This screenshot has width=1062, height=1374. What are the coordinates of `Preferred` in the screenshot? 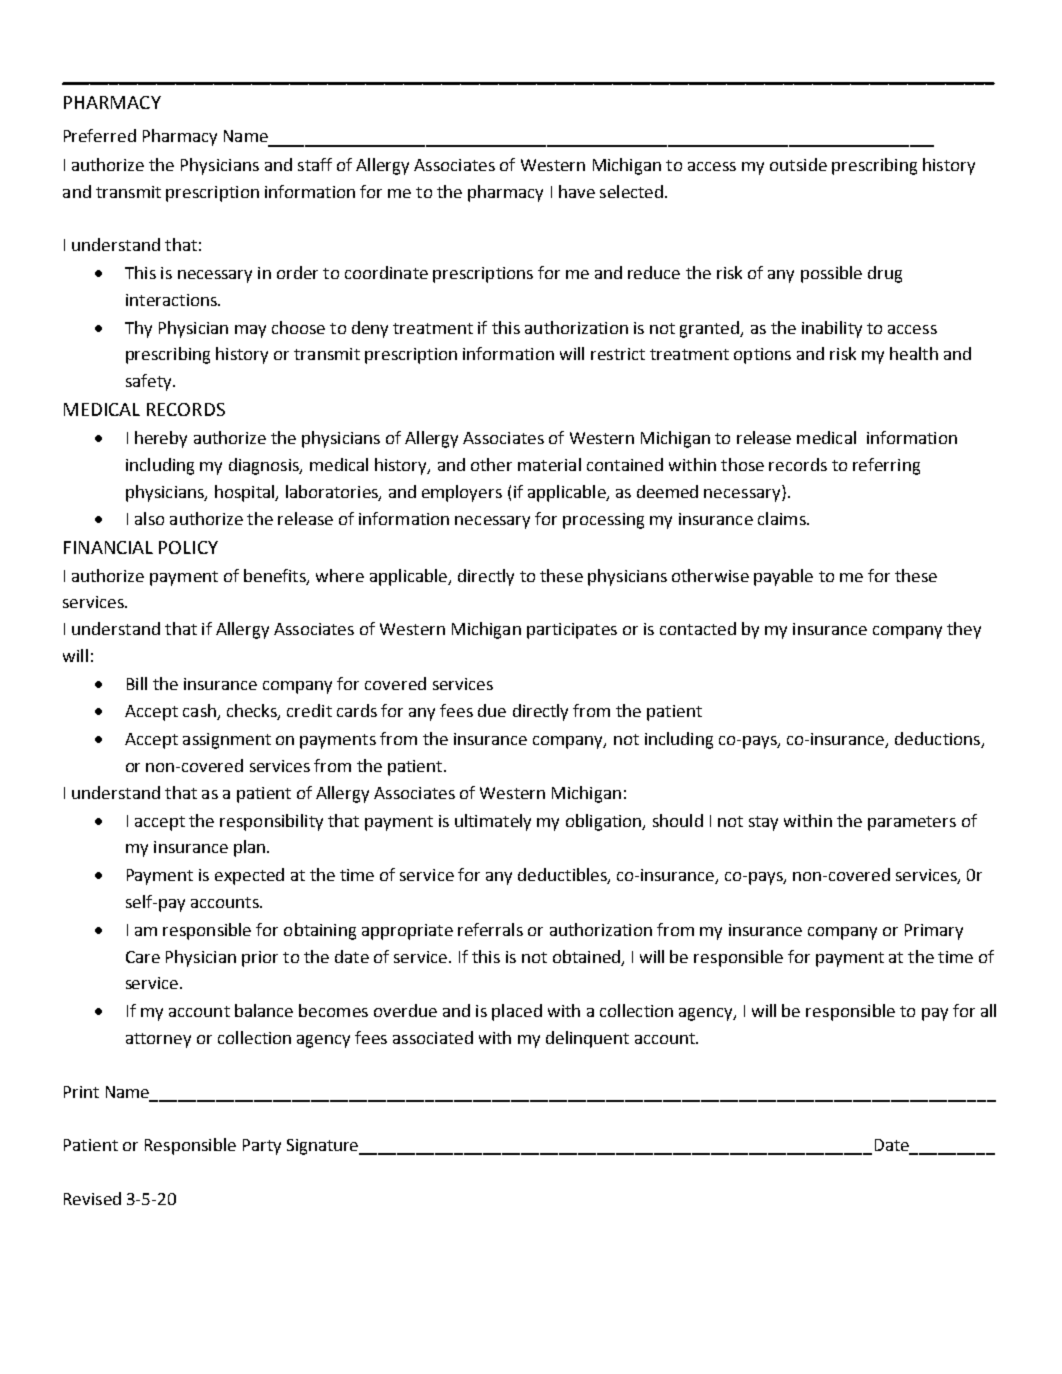 It's located at (100, 135).
